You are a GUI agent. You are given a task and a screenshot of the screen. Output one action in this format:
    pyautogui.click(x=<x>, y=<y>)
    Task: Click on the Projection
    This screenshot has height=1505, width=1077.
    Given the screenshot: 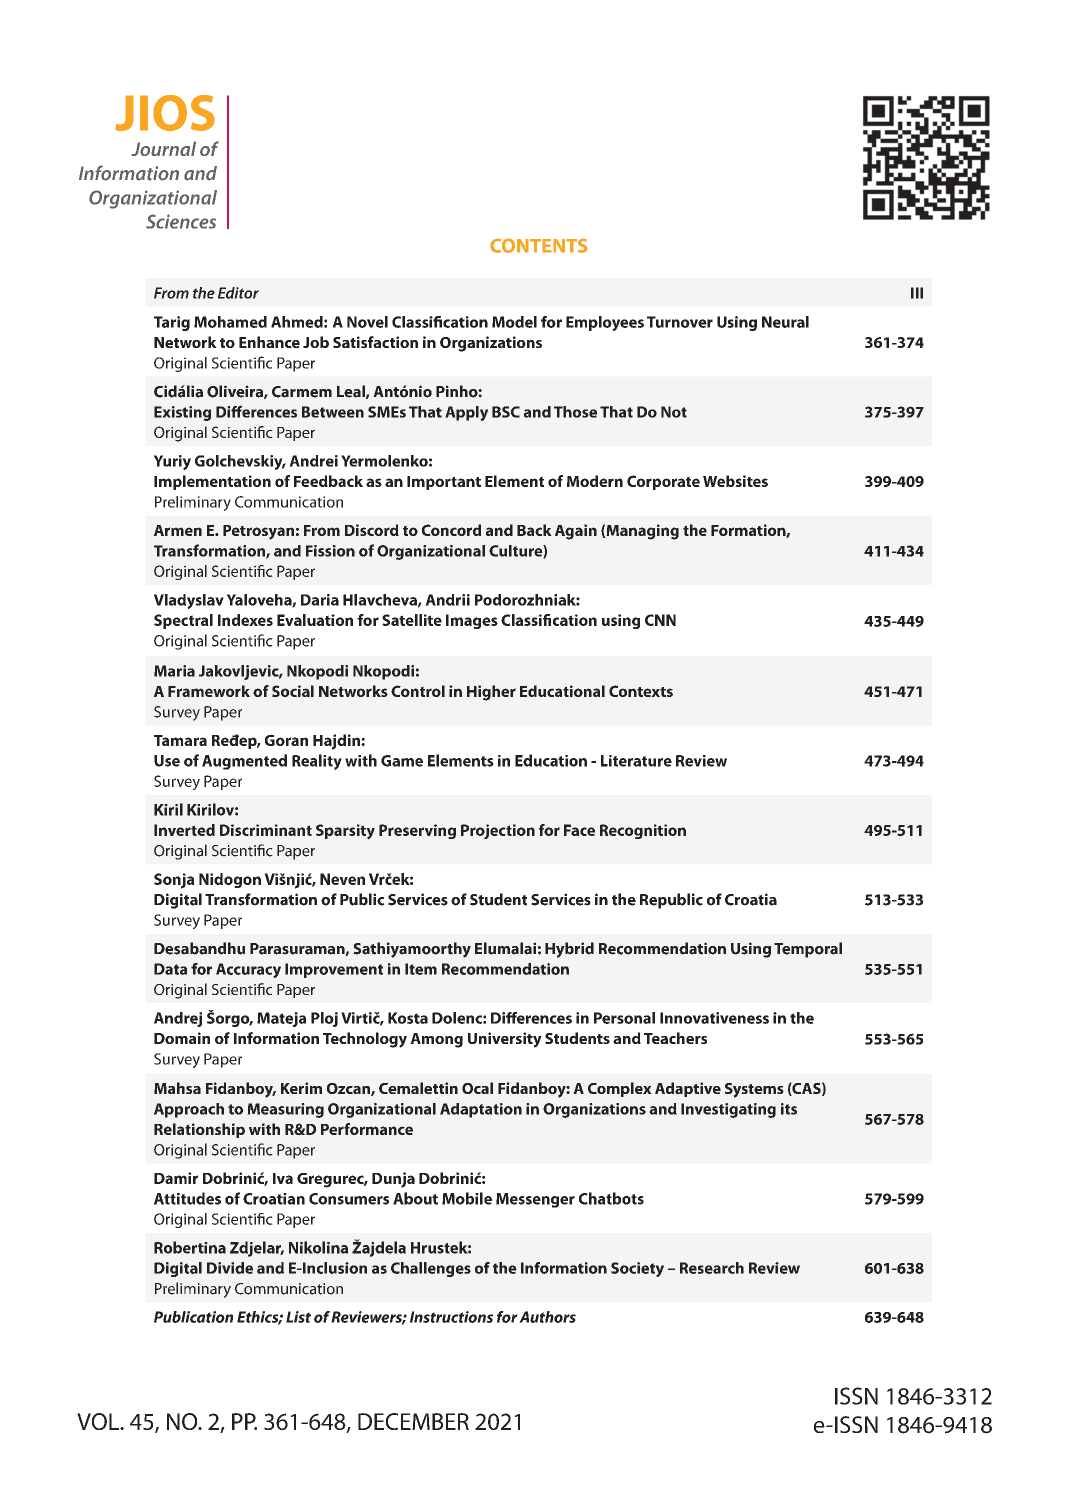 What is the action you would take?
    pyautogui.click(x=498, y=832)
